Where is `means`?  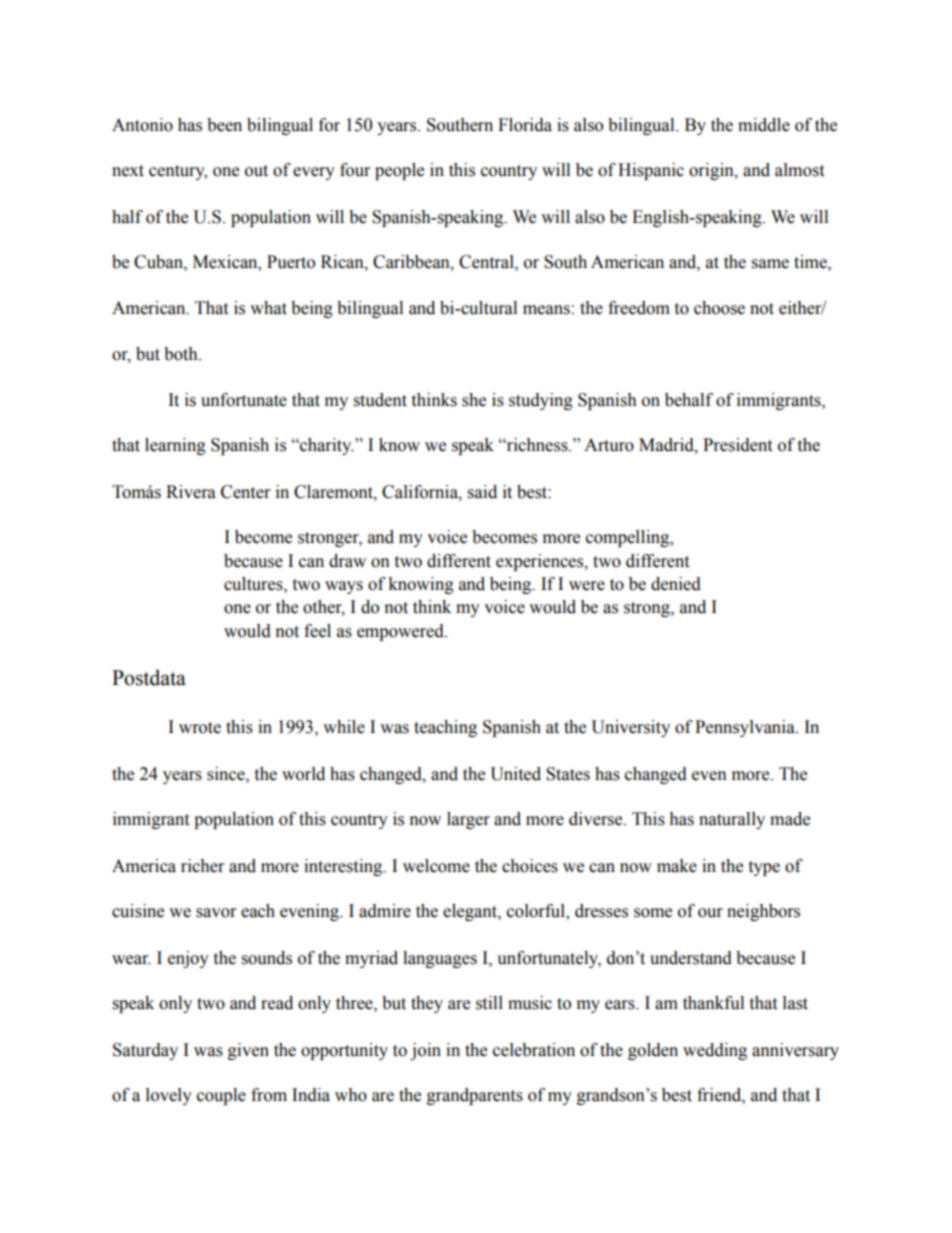
means is located at coordinates (546, 310).
